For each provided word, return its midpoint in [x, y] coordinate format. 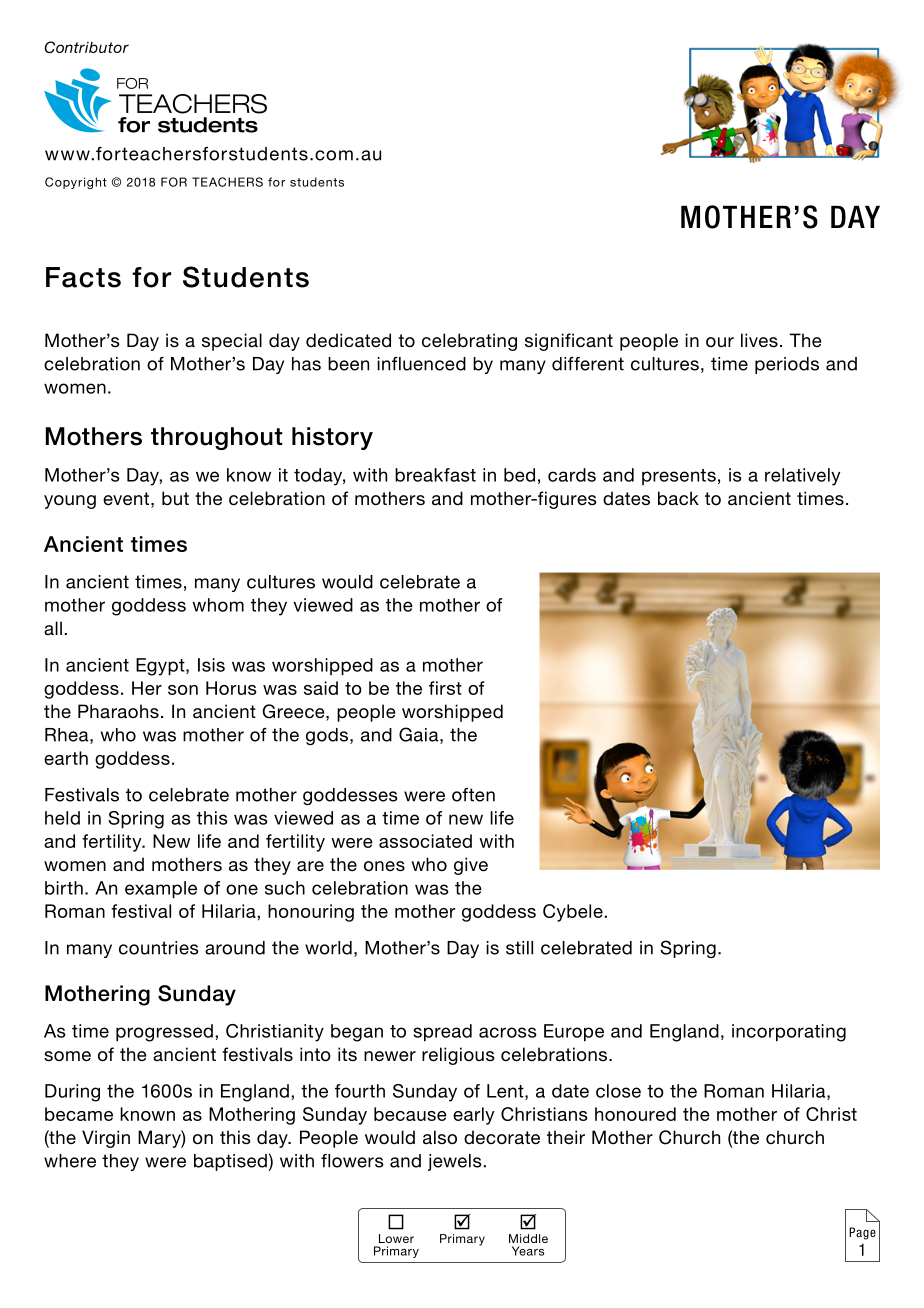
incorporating [789, 1033]
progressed [164, 1033]
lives [759, 340]
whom [218, 605]
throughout [217, 438]
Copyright [76, 183]
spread [442, 1032]
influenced [421, 364]
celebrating [469, 342]
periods [787, 365]
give [471, 866]
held [62, 818]
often [473, 795]
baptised [230, 1162]
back [678, 498]
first [445, 688]
